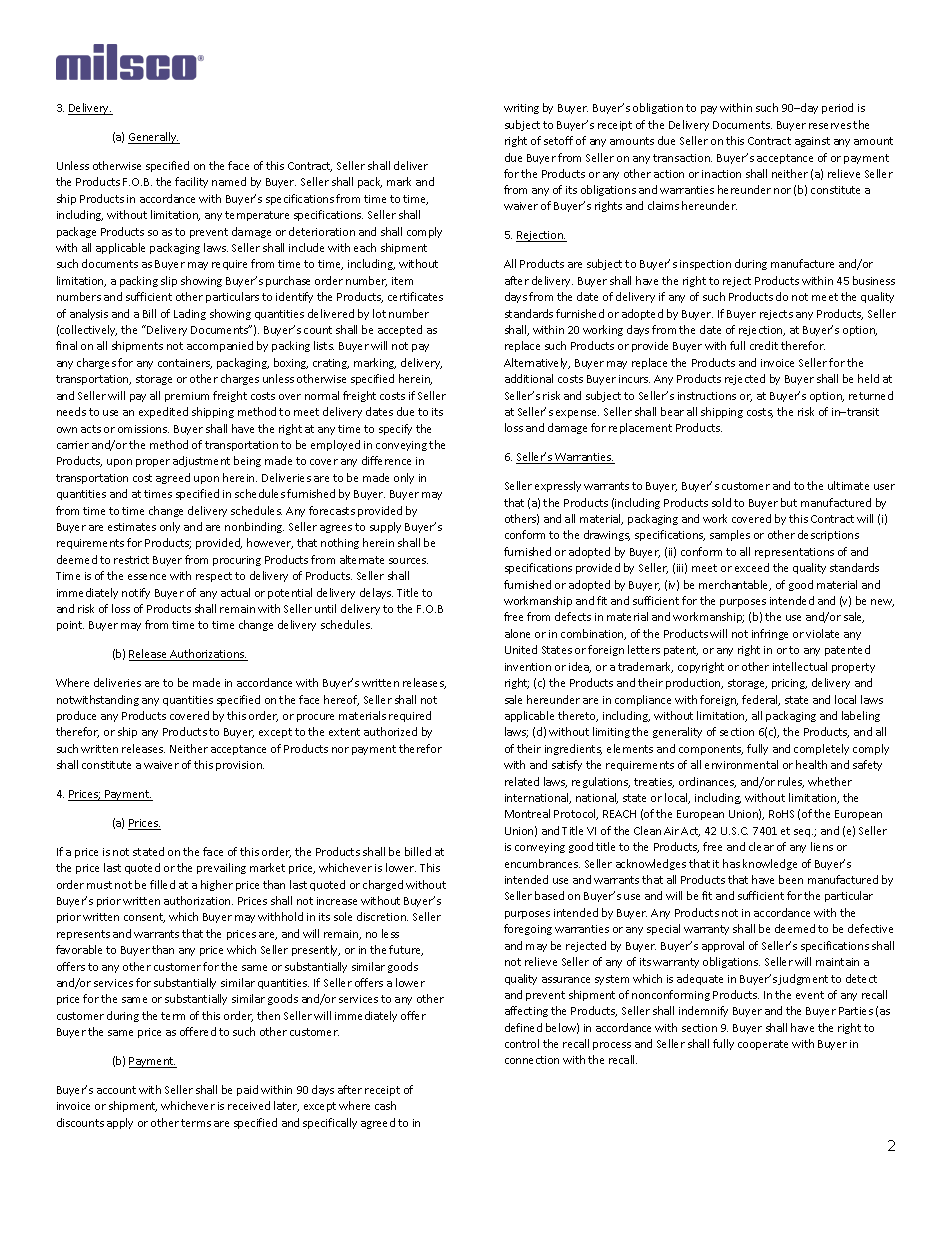  Describe the element at coordinates (153, 138) in the image. I see `Generally` at that location.
